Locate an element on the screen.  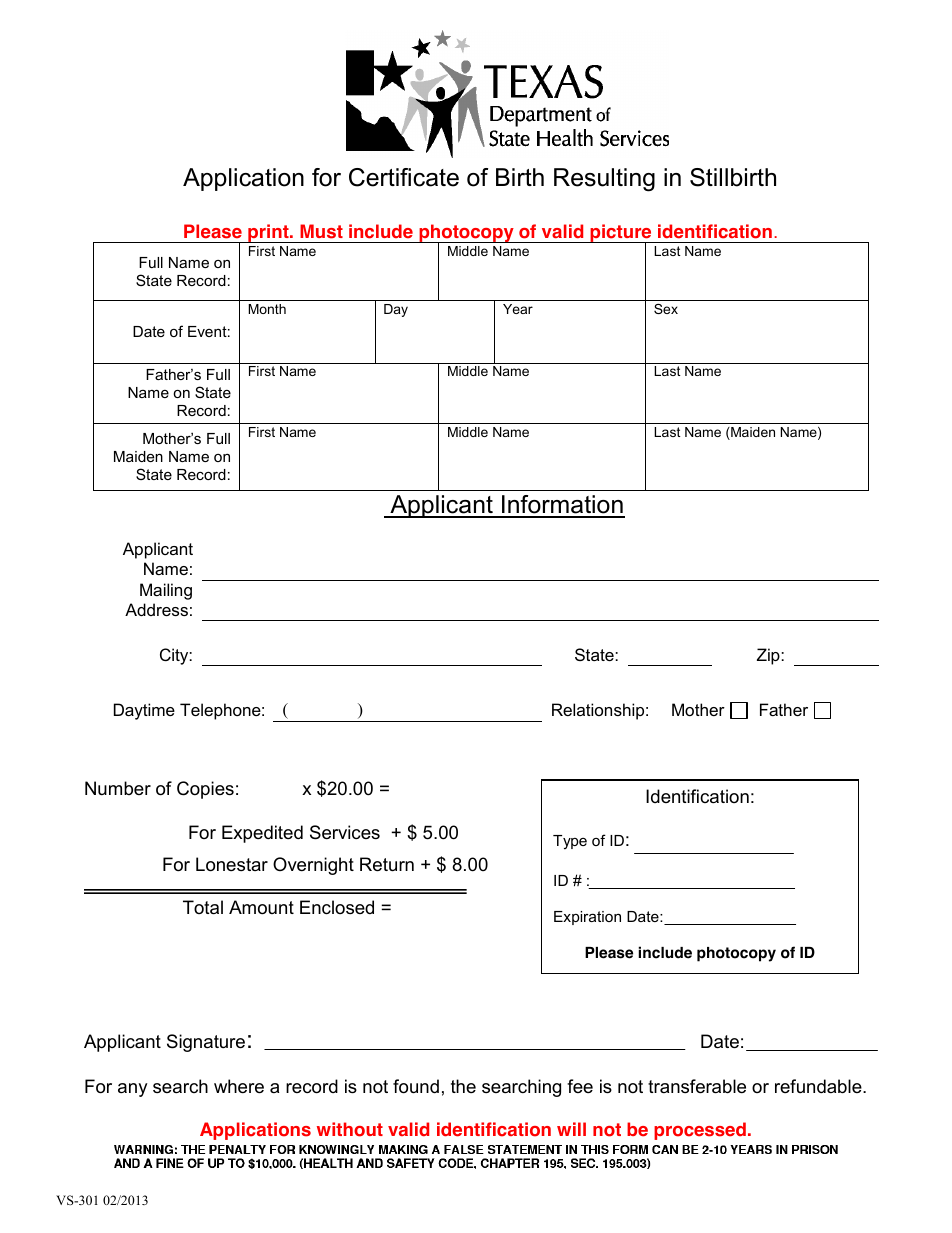
picture is located at coordinates (621, 234).
